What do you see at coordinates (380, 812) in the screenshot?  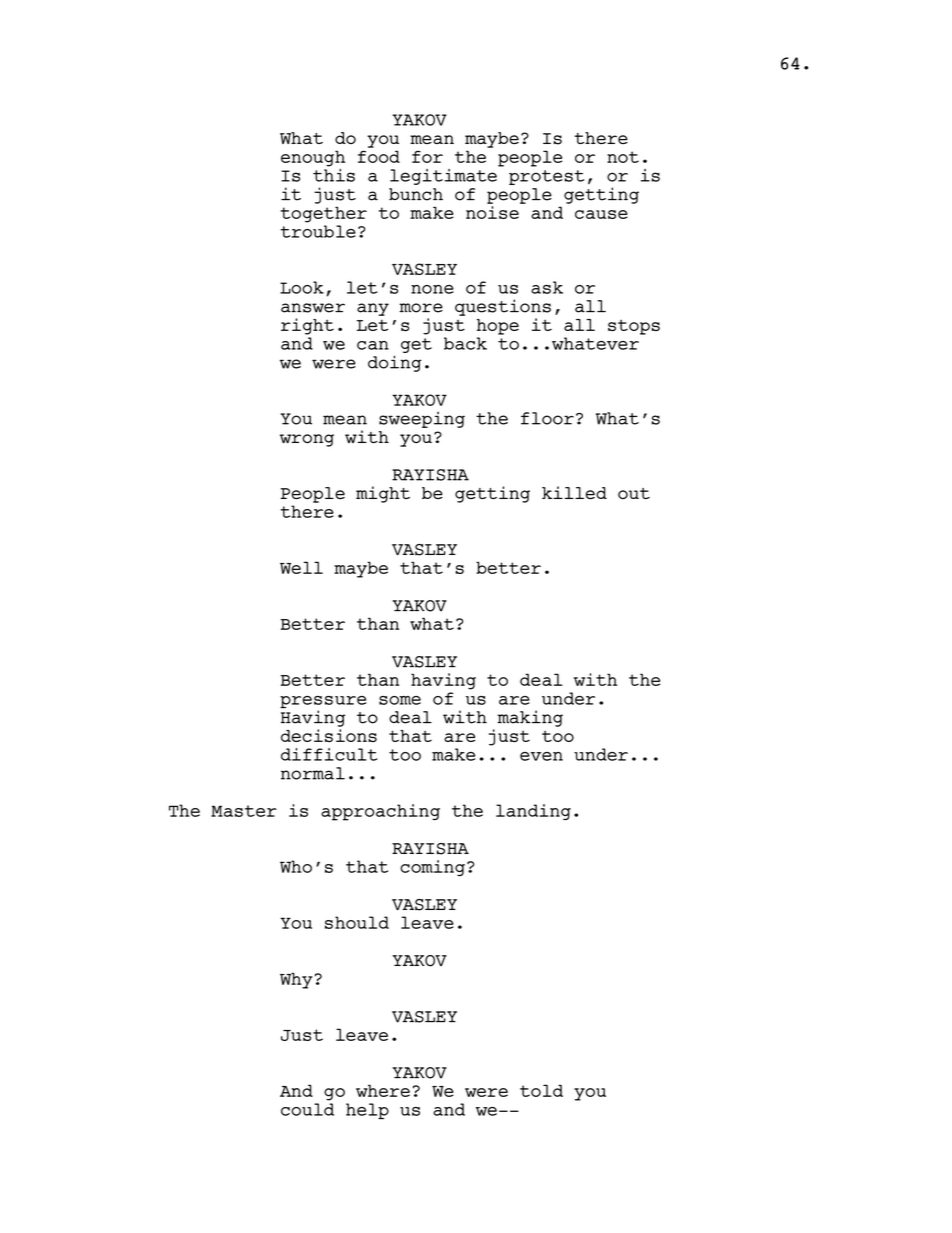 I see `approaching` at bounding box center [380, 812].
